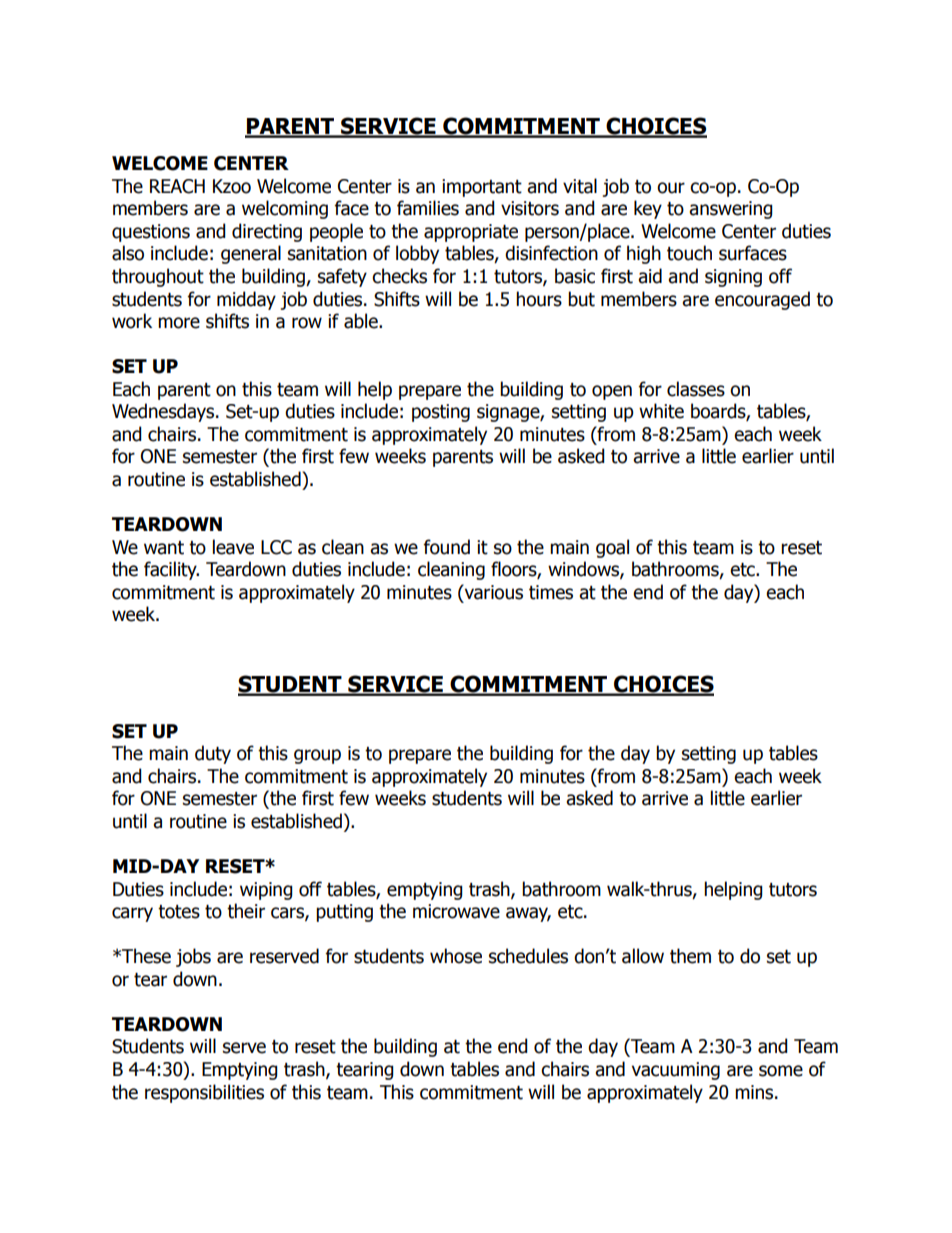 The image size is (952, 1233). I want to click on responsibilities, so click(204, 1093).
